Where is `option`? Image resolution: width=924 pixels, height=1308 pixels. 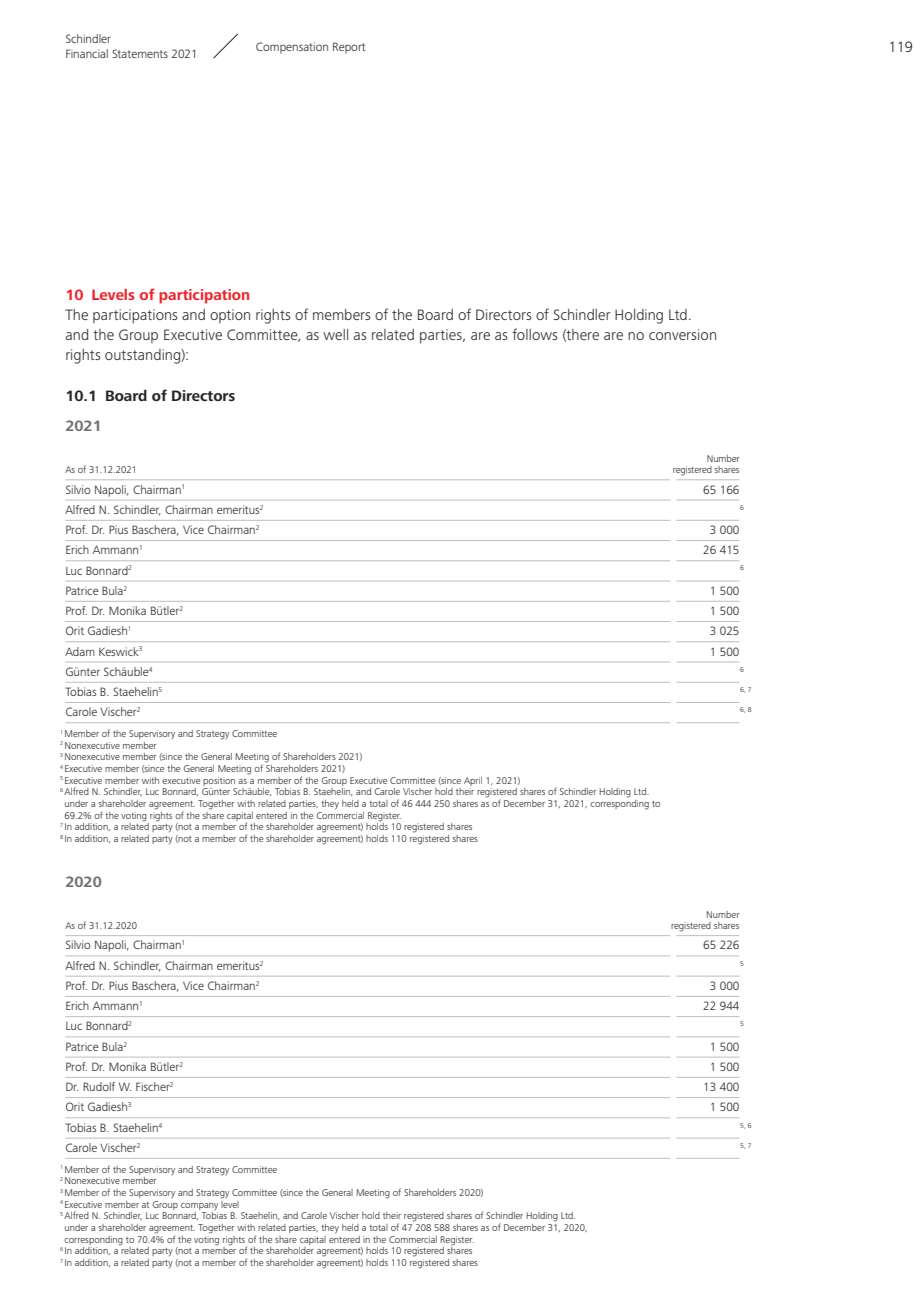
option is located at coordinates (230, 316).
